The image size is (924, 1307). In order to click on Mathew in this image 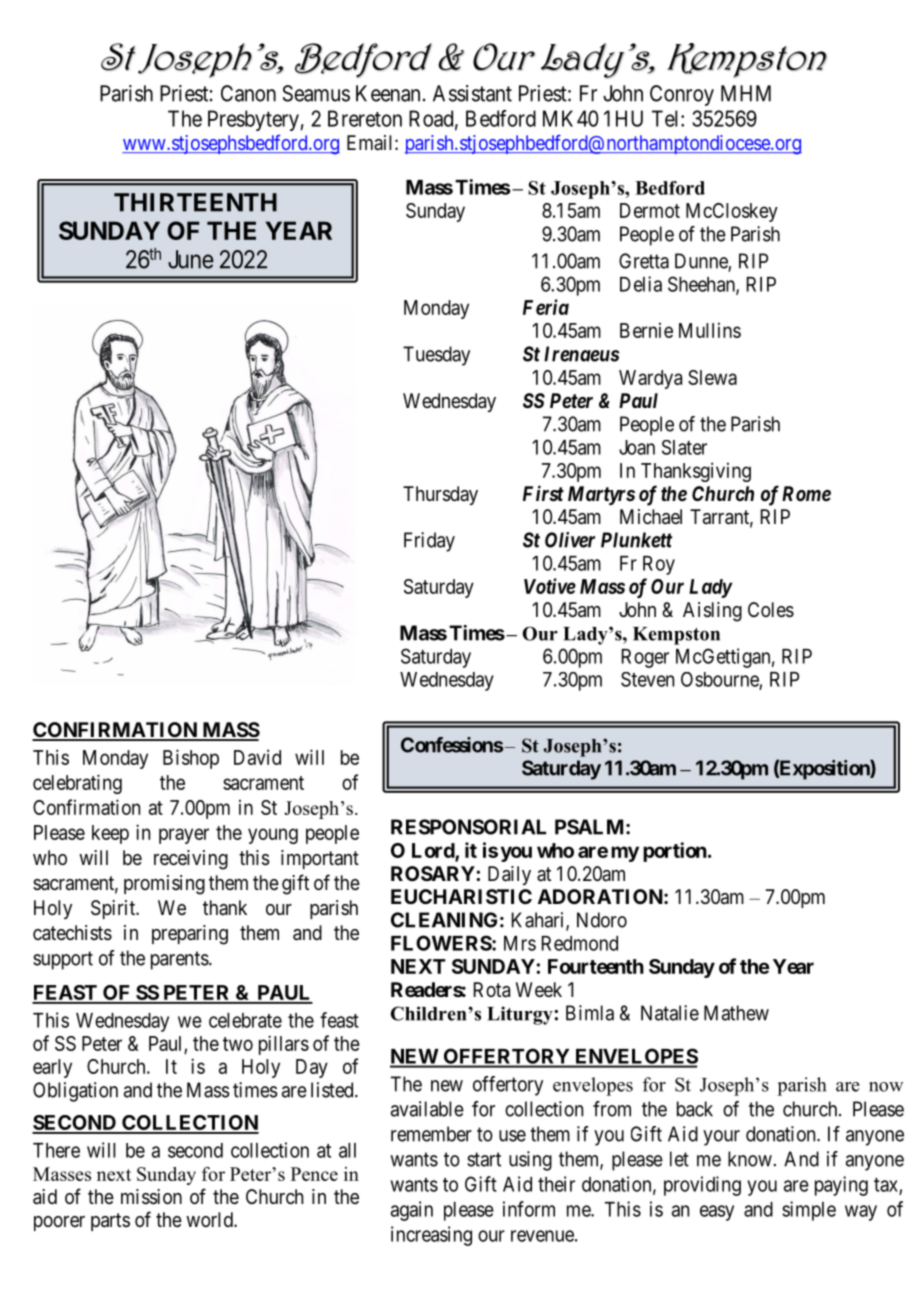, I will do `click(736, 1013)`.
